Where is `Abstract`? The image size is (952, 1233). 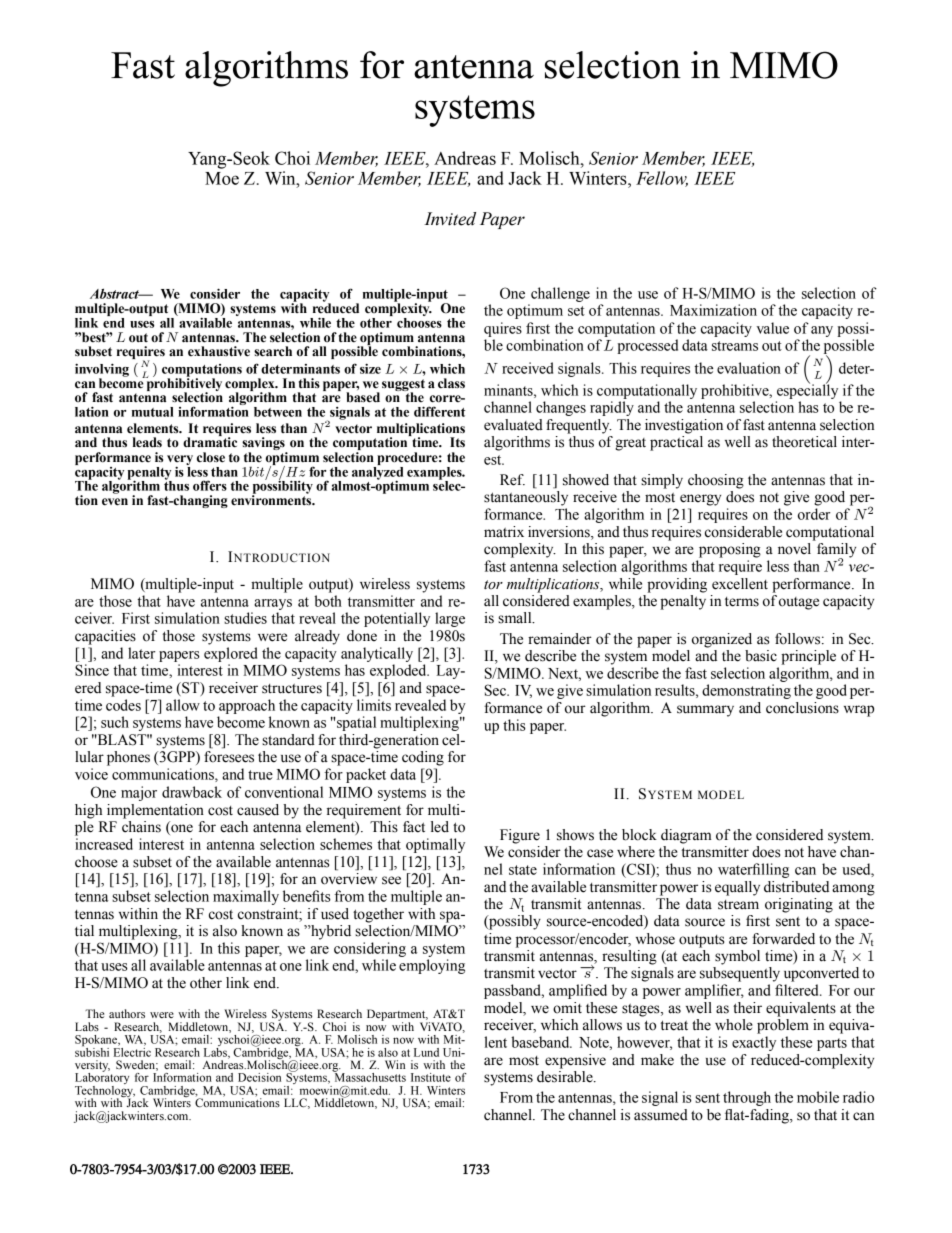
Abstract is located at coordinates (115, 293).
